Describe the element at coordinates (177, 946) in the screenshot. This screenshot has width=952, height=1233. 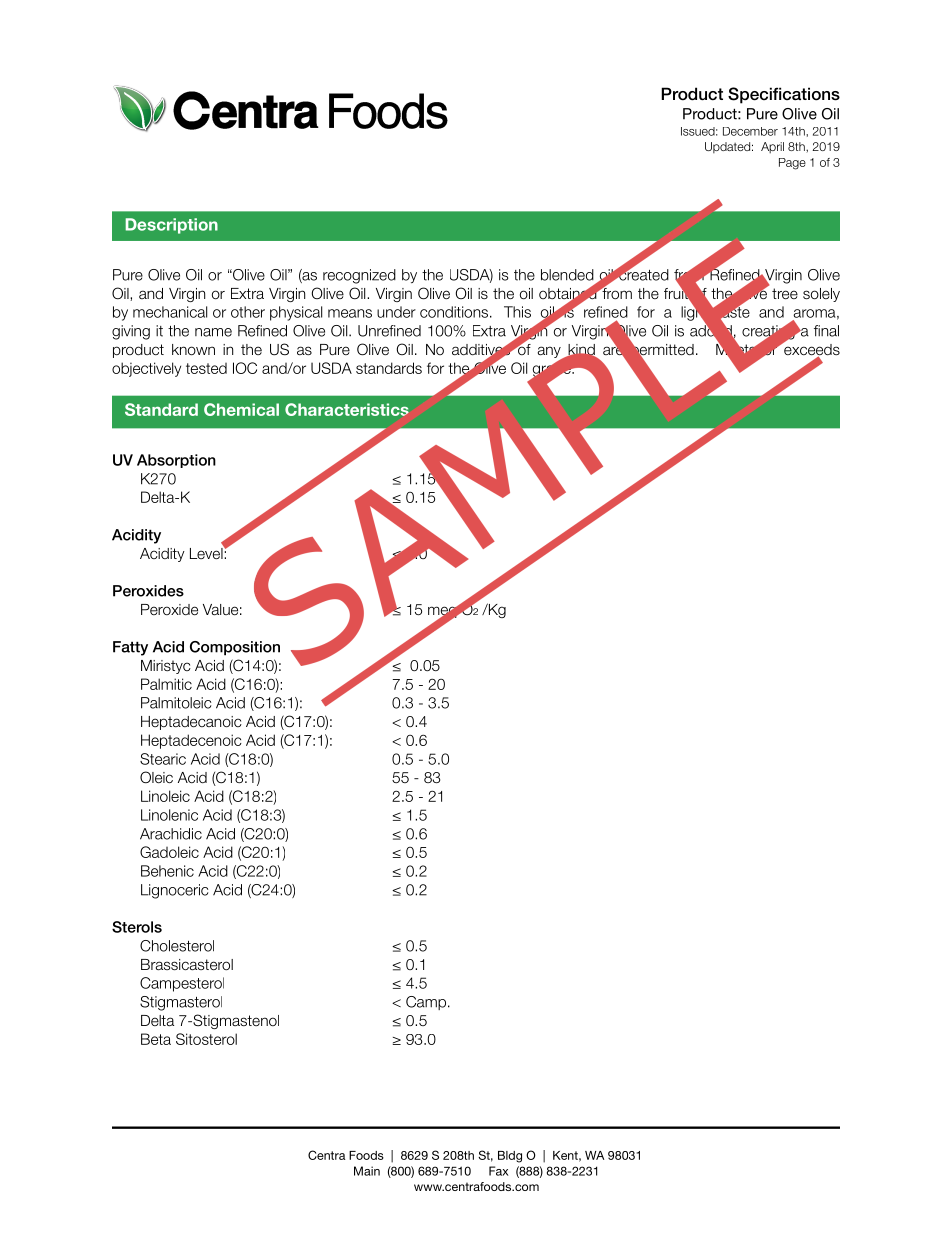
I see `Cholesterol` at that location.
